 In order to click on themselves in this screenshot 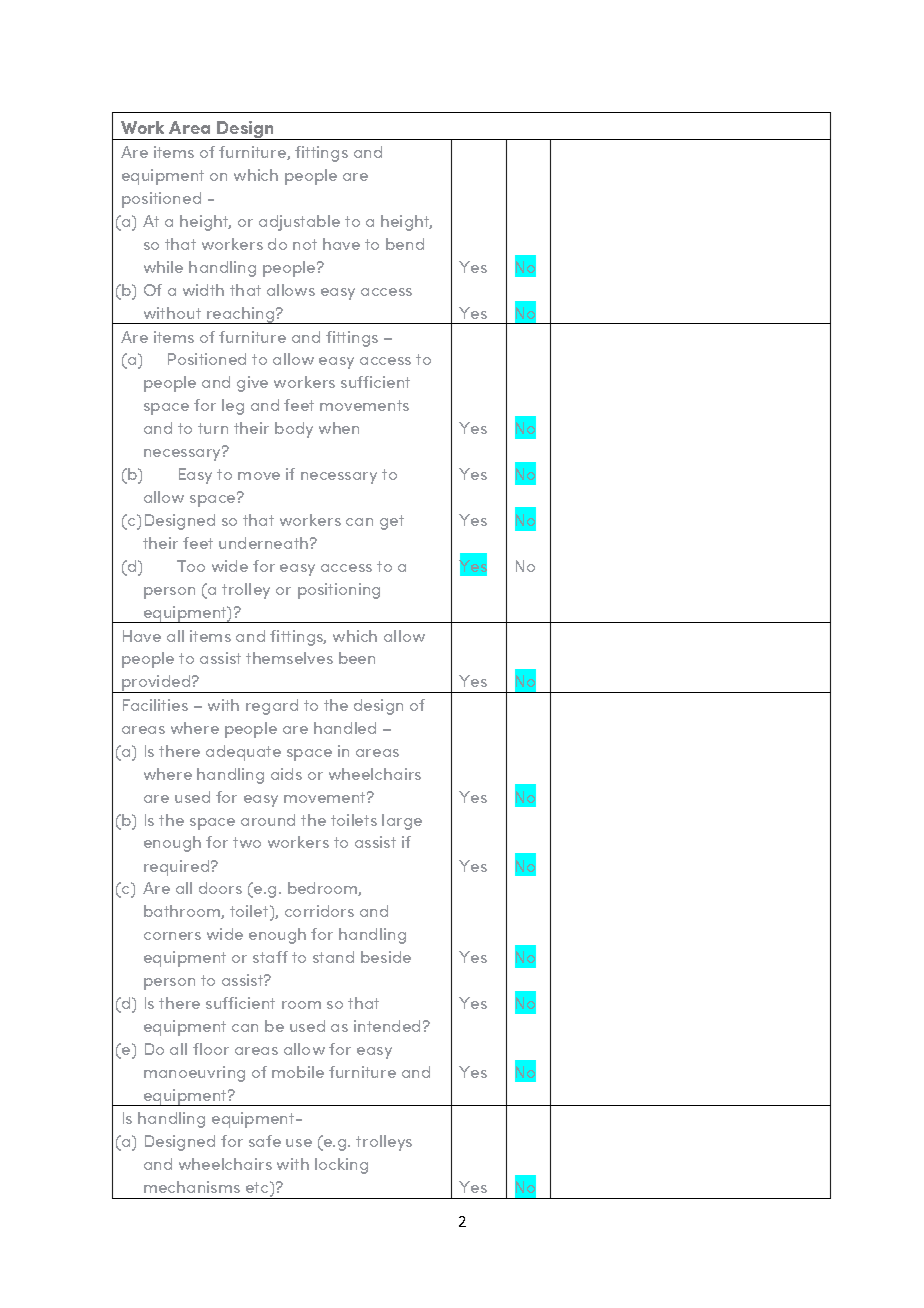, I will do `click(289, 658)`.
